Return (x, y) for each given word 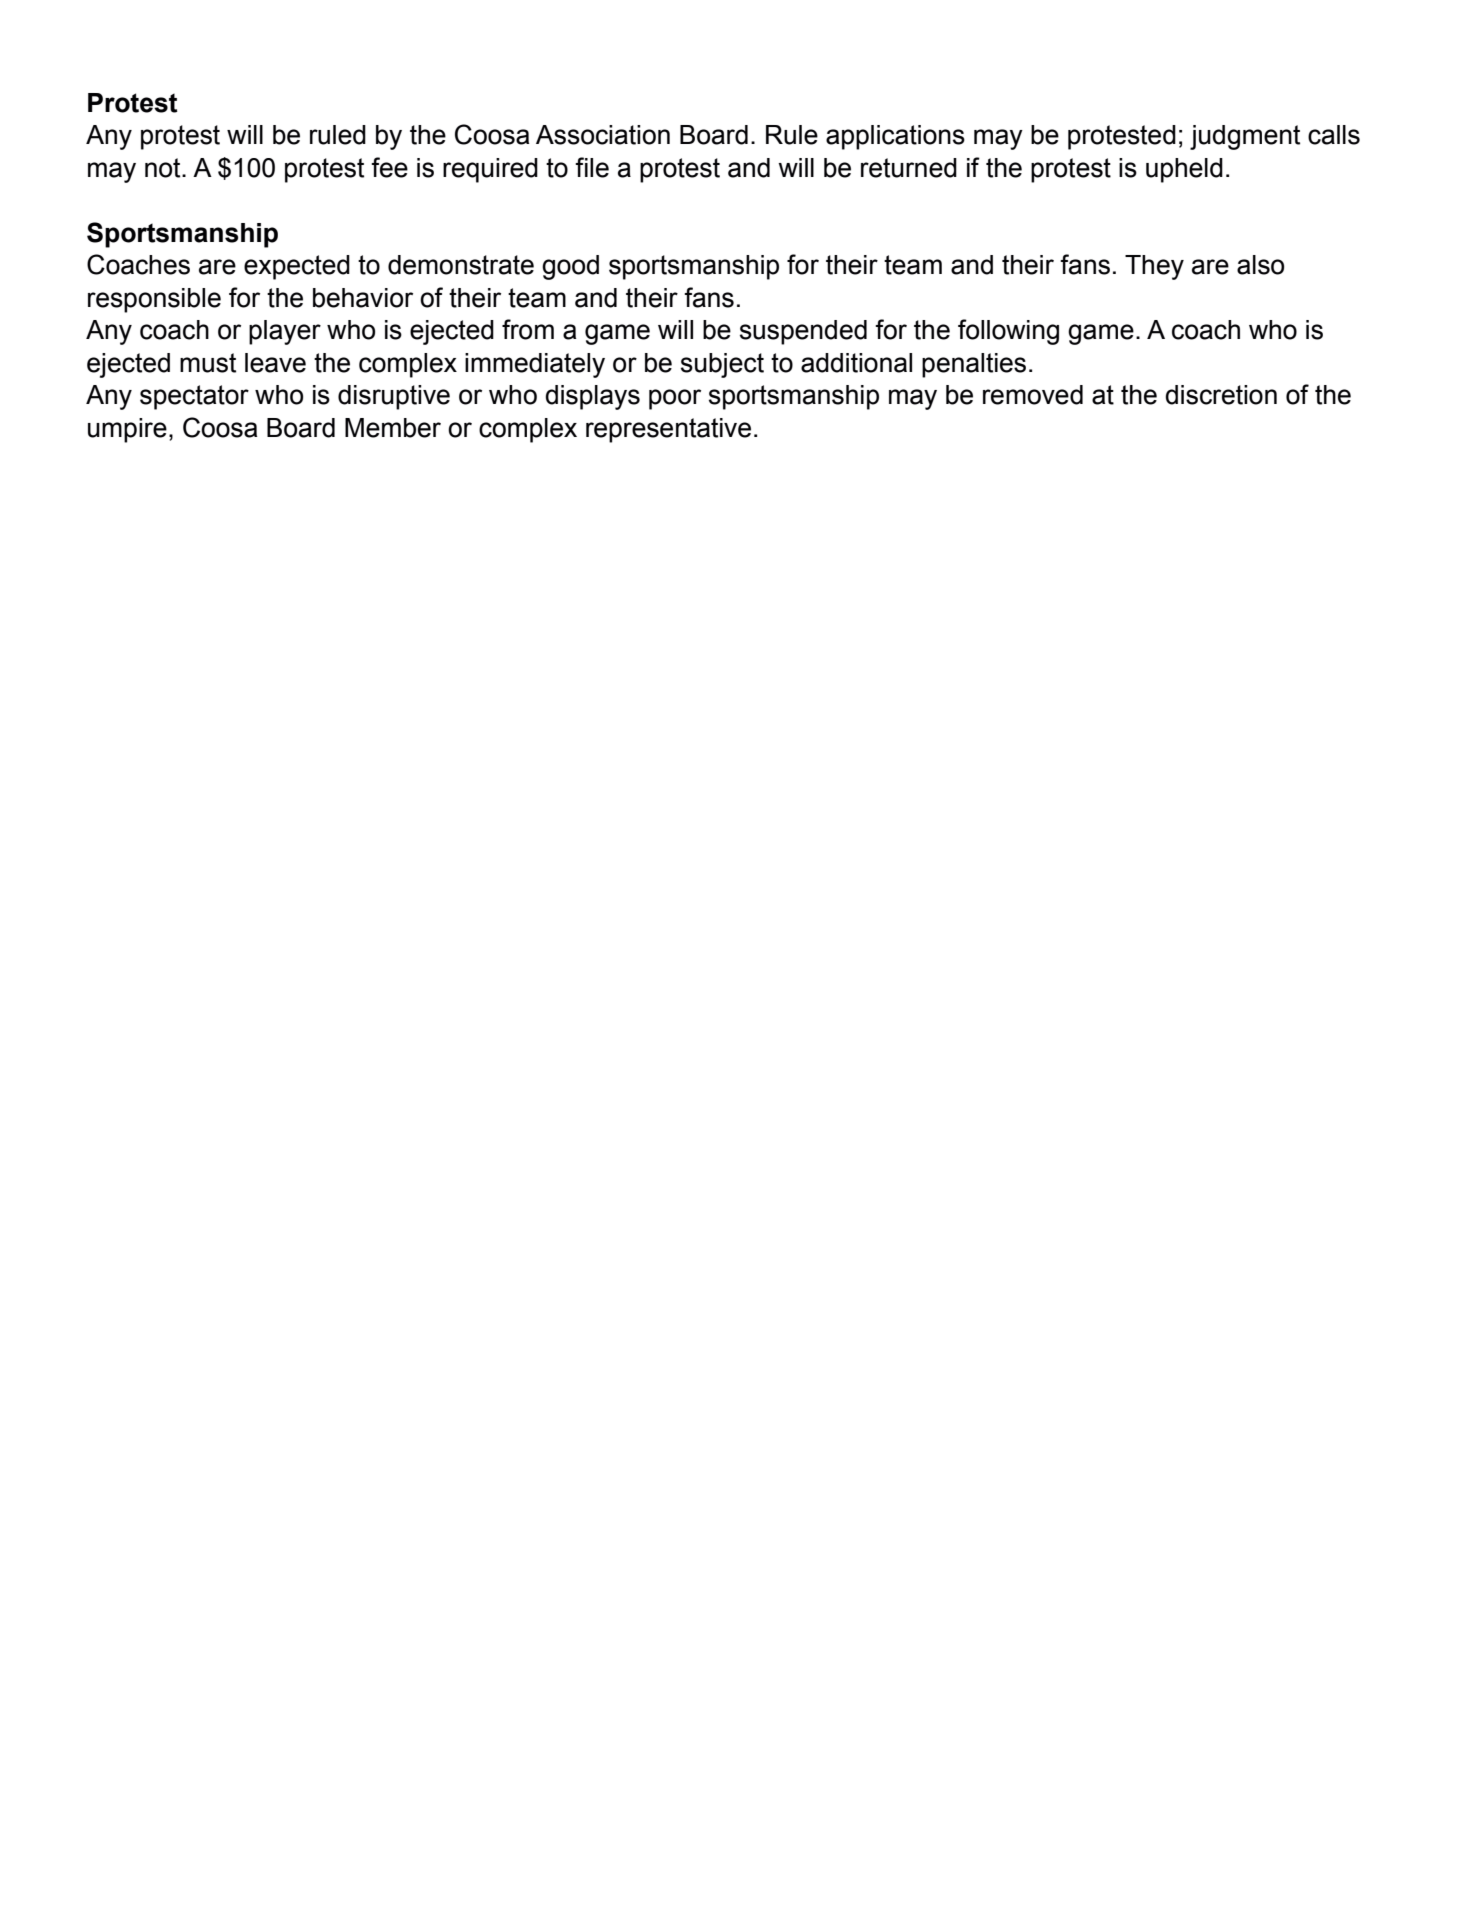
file (592, 167)
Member (393, 428)
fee (389, 167)
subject (722, 365)
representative (668, 430)
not (164, 168)
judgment (1245, 137)
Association (603, 135)
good (570, 267)
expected (297, 267)
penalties (974, 365)
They (1154, 267)
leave (275, 363)
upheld (1184, 170)
